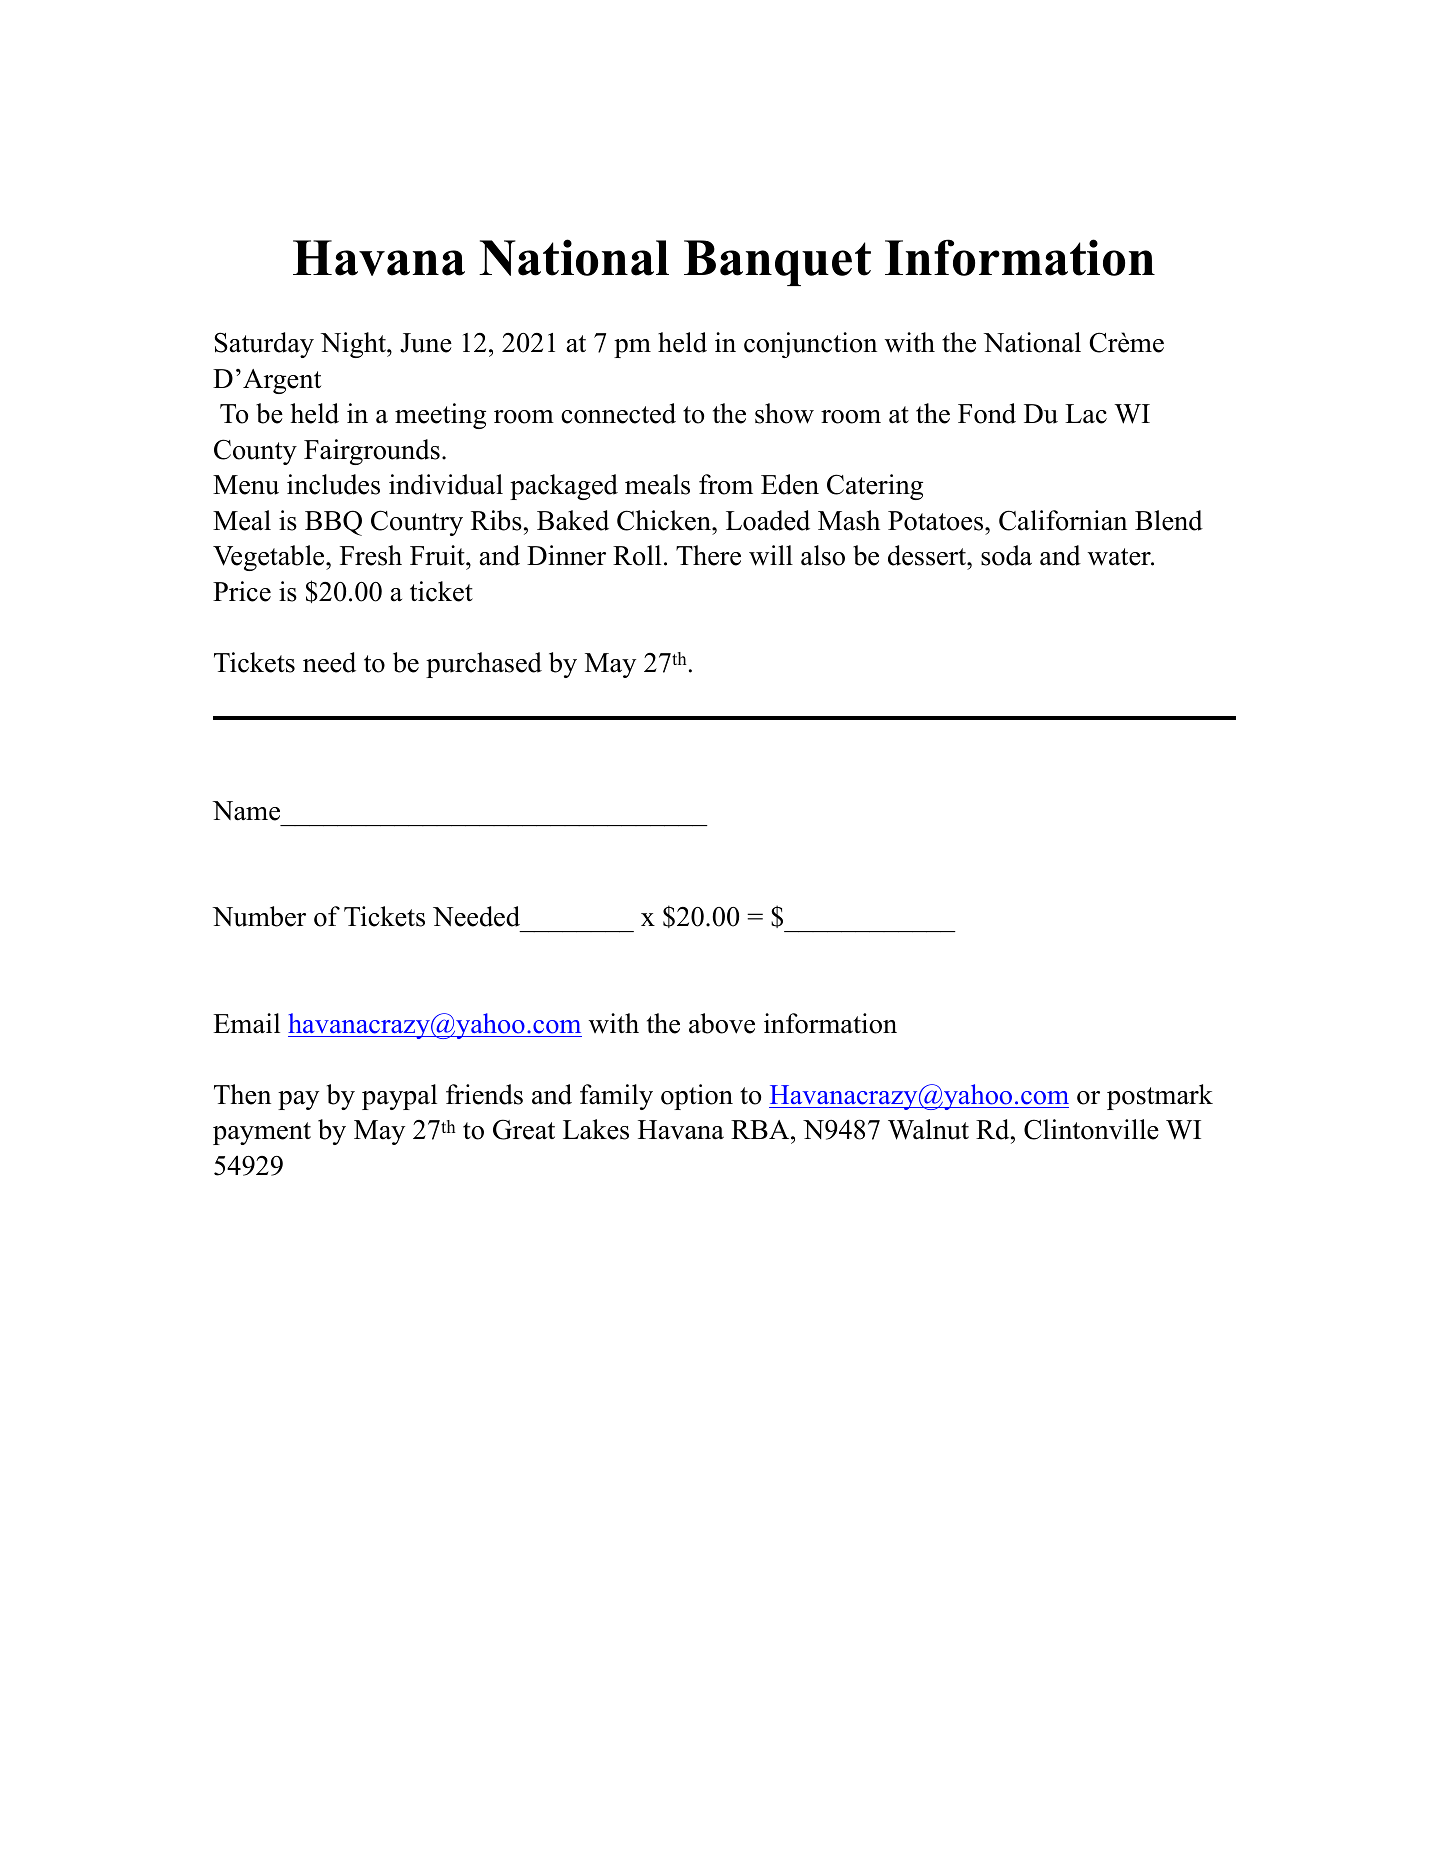 Image resolution: width=1449 pixels, height=1875 pixels. What do you see at coordinates (484, 665) in the screenshot?
I see `purchased` at bounding box center [484, 665].
